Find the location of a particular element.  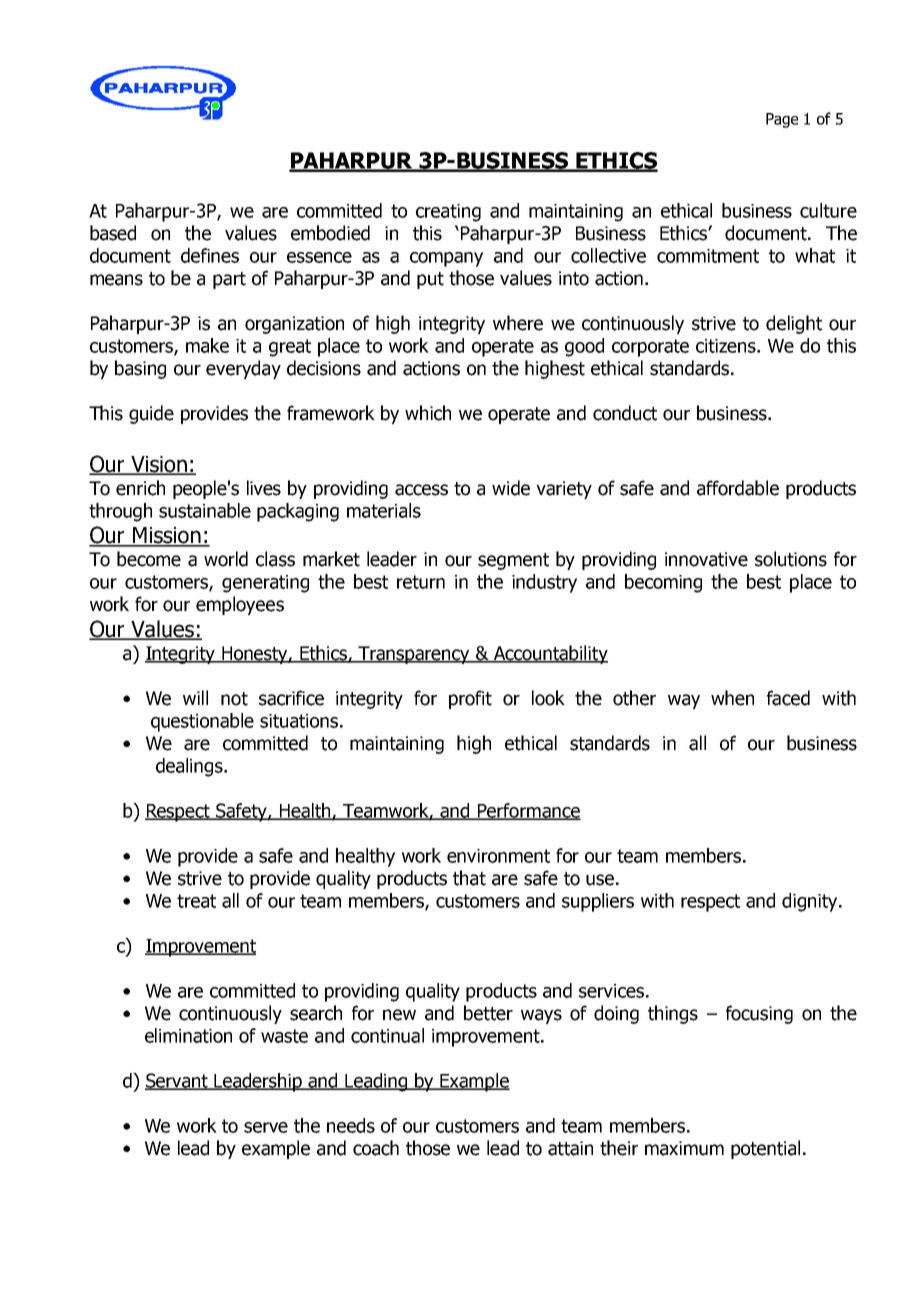

creating is located at coordinates (448, 213).
